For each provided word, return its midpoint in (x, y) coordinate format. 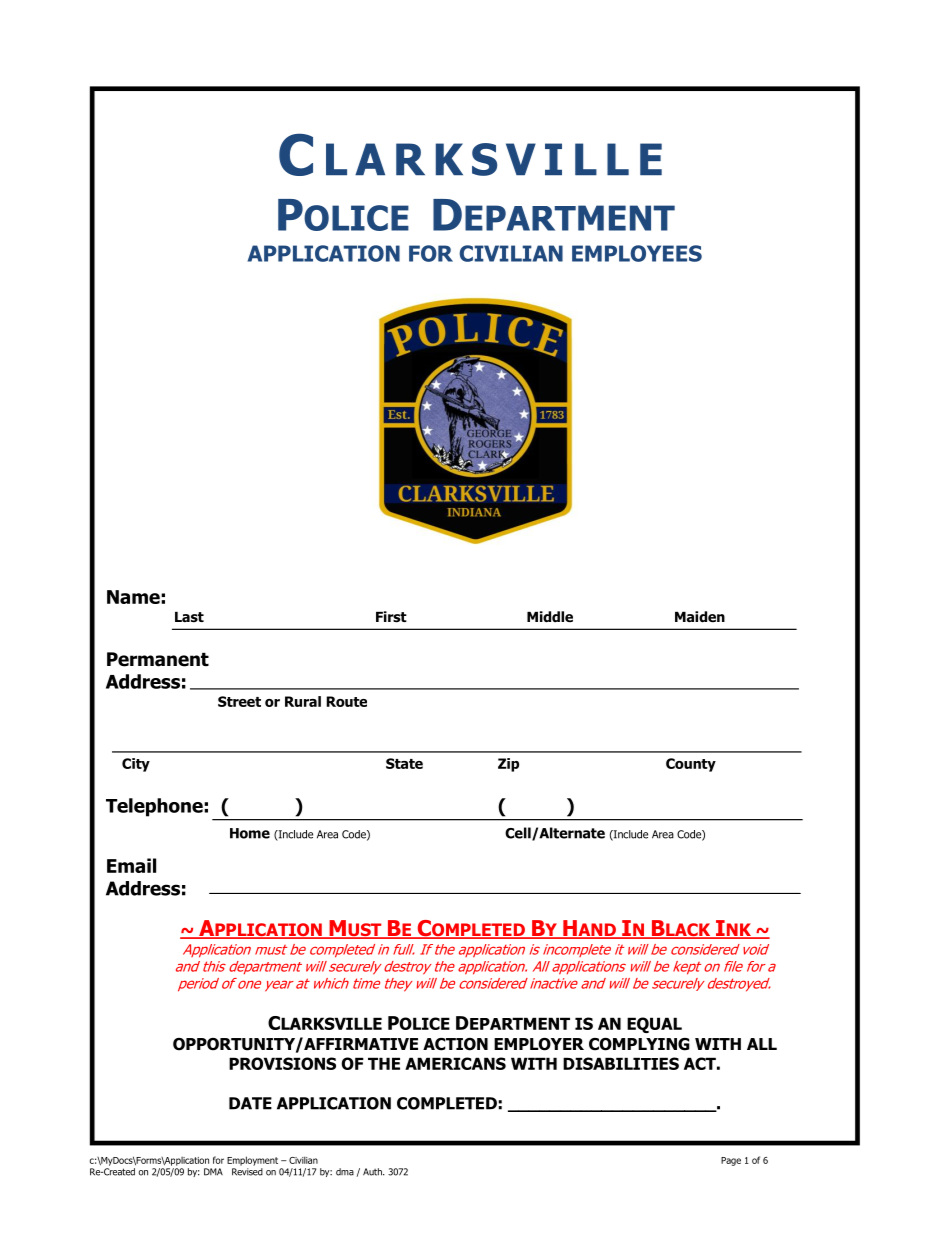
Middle (550, 617)
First (391, 617)
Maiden (700, 617)
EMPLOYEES (637, 253)
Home (250, 833)
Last (189, 617)
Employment (252, 1161)
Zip (508, 765)
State (404, 763)
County (691, 765)
